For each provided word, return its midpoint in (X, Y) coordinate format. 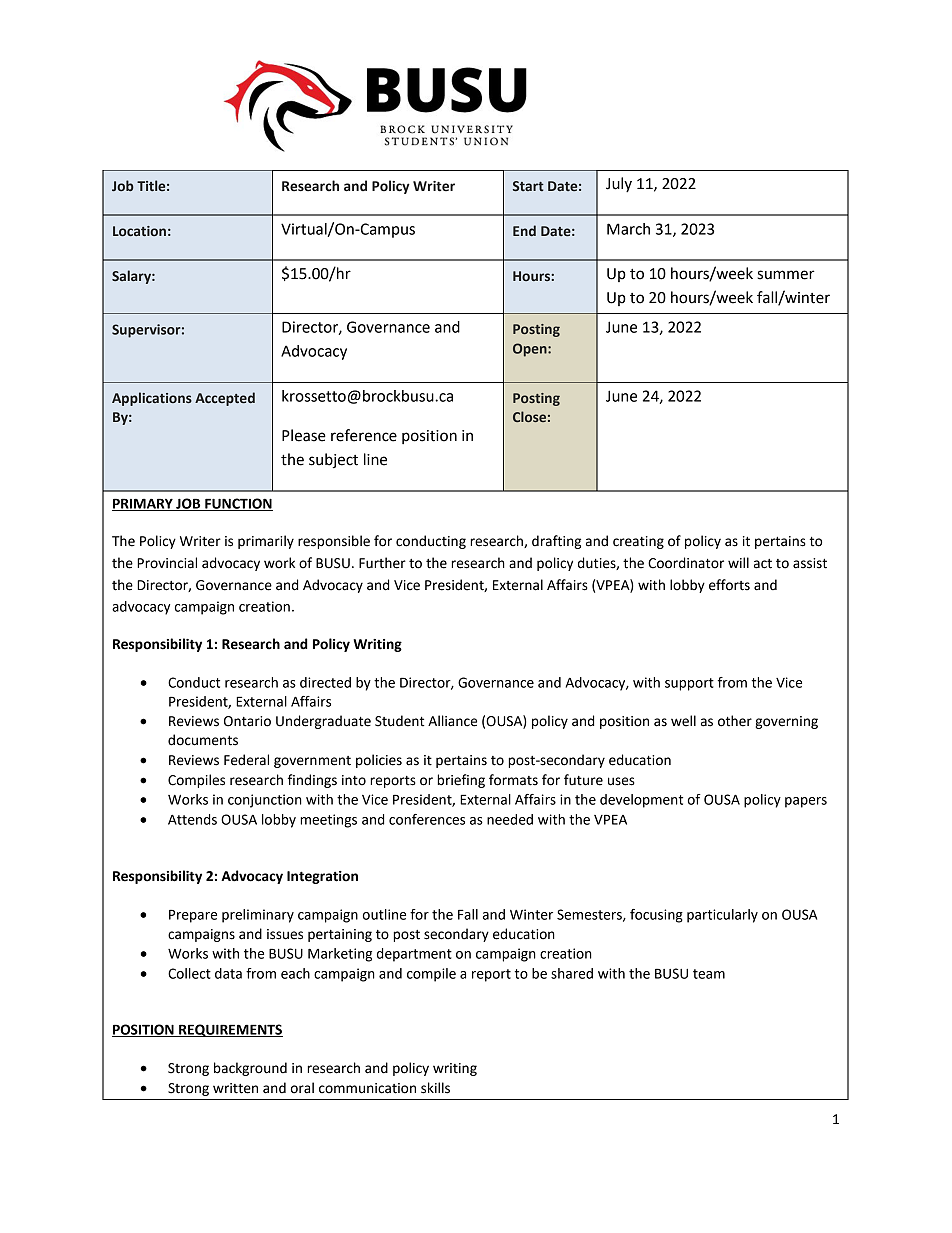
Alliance (452, 721)
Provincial (167, 563)
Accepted (225, 399)
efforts (729, 585)
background (250, 1069)
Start (528, 186)
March (628, 229)
